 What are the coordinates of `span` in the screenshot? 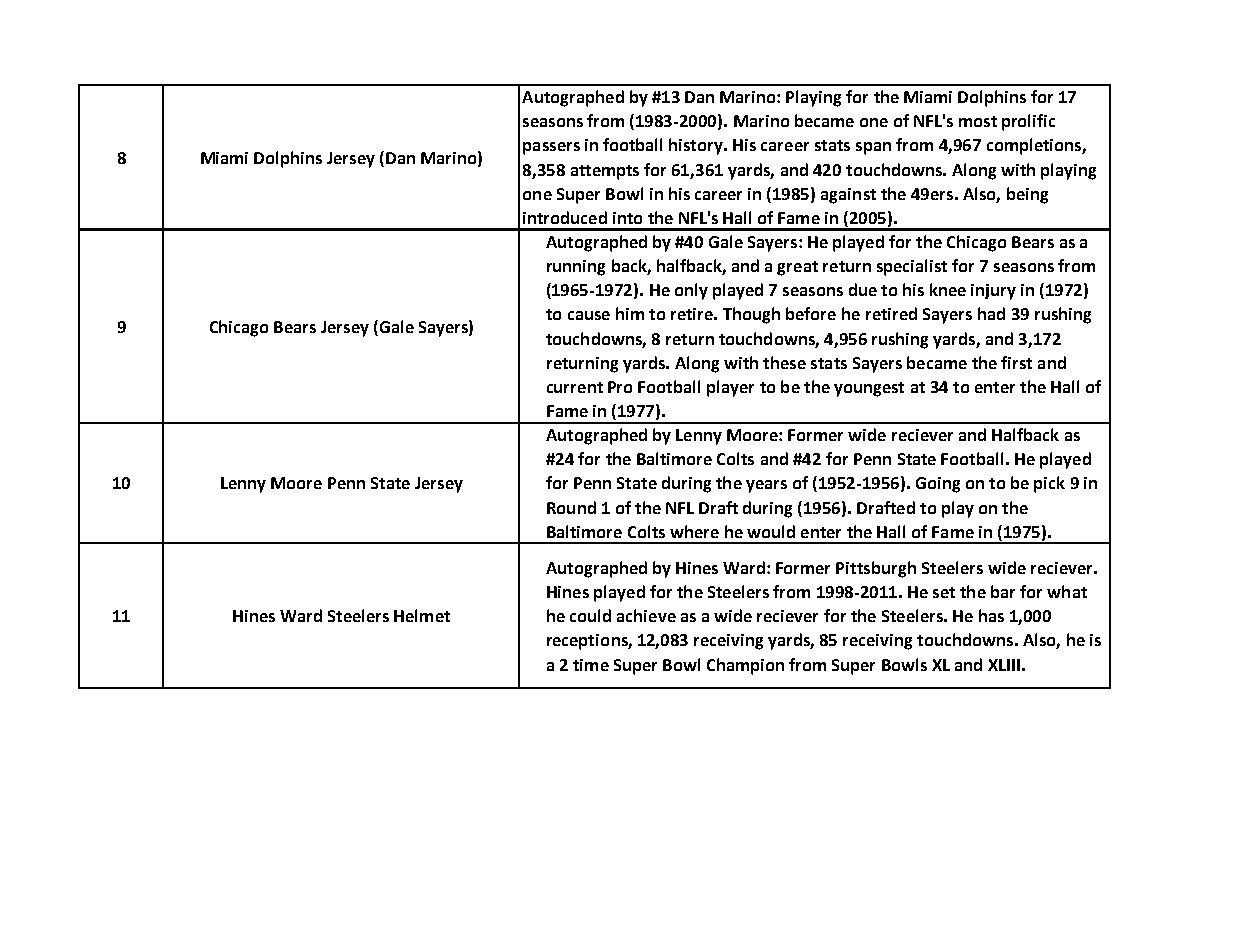 It's located at (873, 148).
